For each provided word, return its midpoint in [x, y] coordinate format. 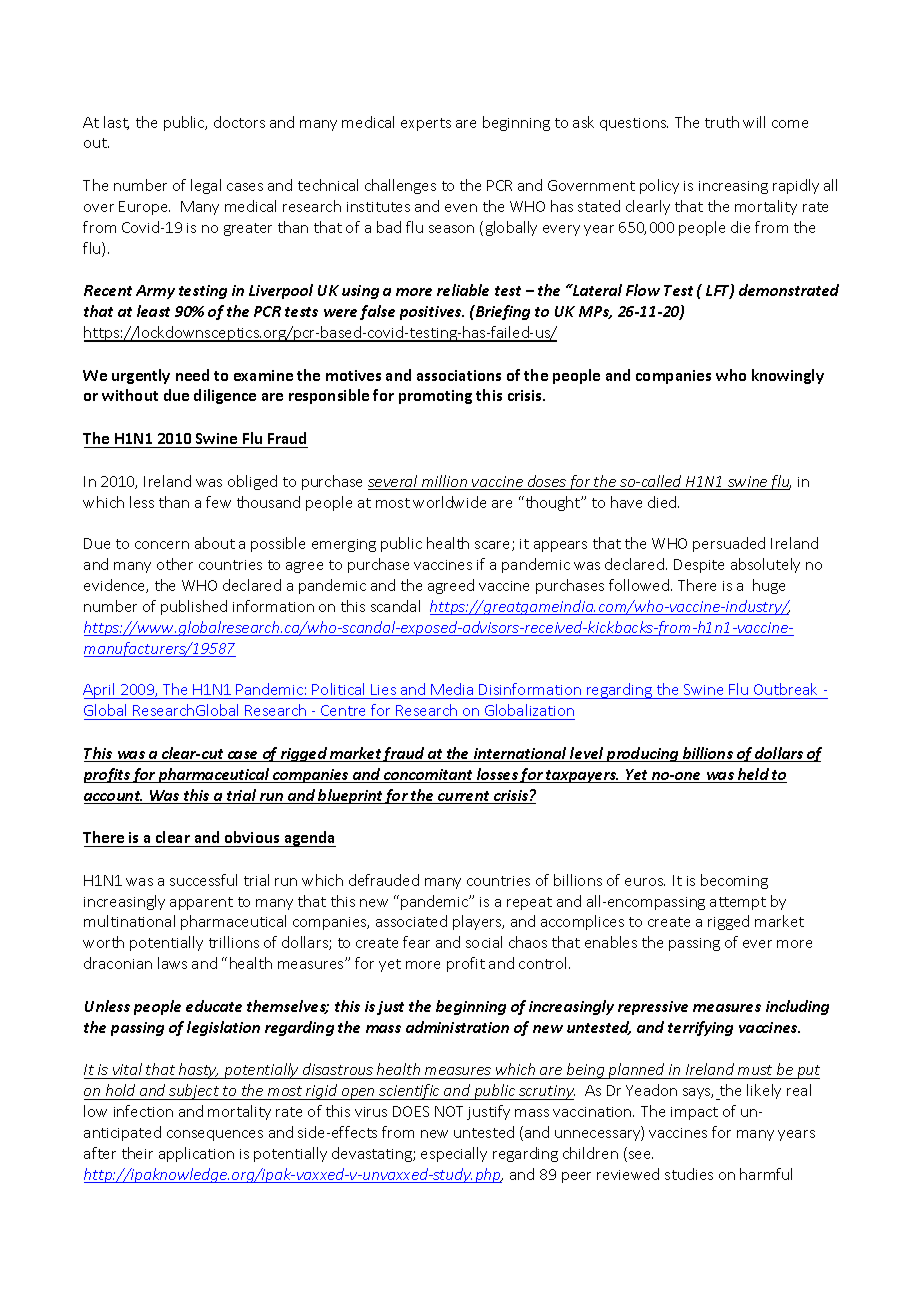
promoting [435, 397]
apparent [201, 903]
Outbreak [785, 689]
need [192, 375]
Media [452, 689]
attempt [738, 903]
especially [454, 1154]
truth [722, 122]
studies [689, 1174]
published [194, 607]
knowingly [788, 376]
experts [426, 124]
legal [206, 186]
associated [411, 921]
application [196, 1154]
